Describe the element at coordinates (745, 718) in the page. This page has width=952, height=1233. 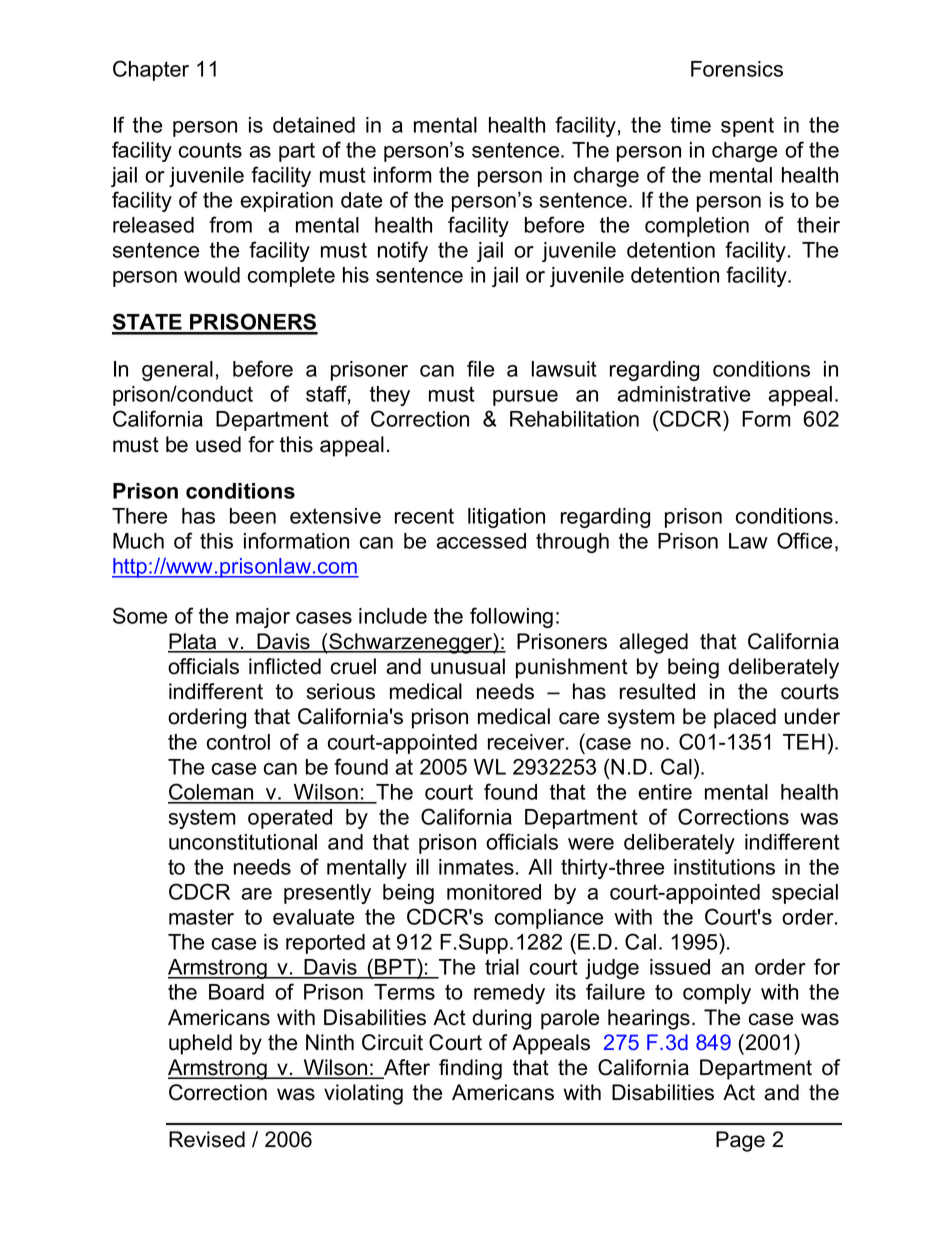
I see `placed` at that location.
